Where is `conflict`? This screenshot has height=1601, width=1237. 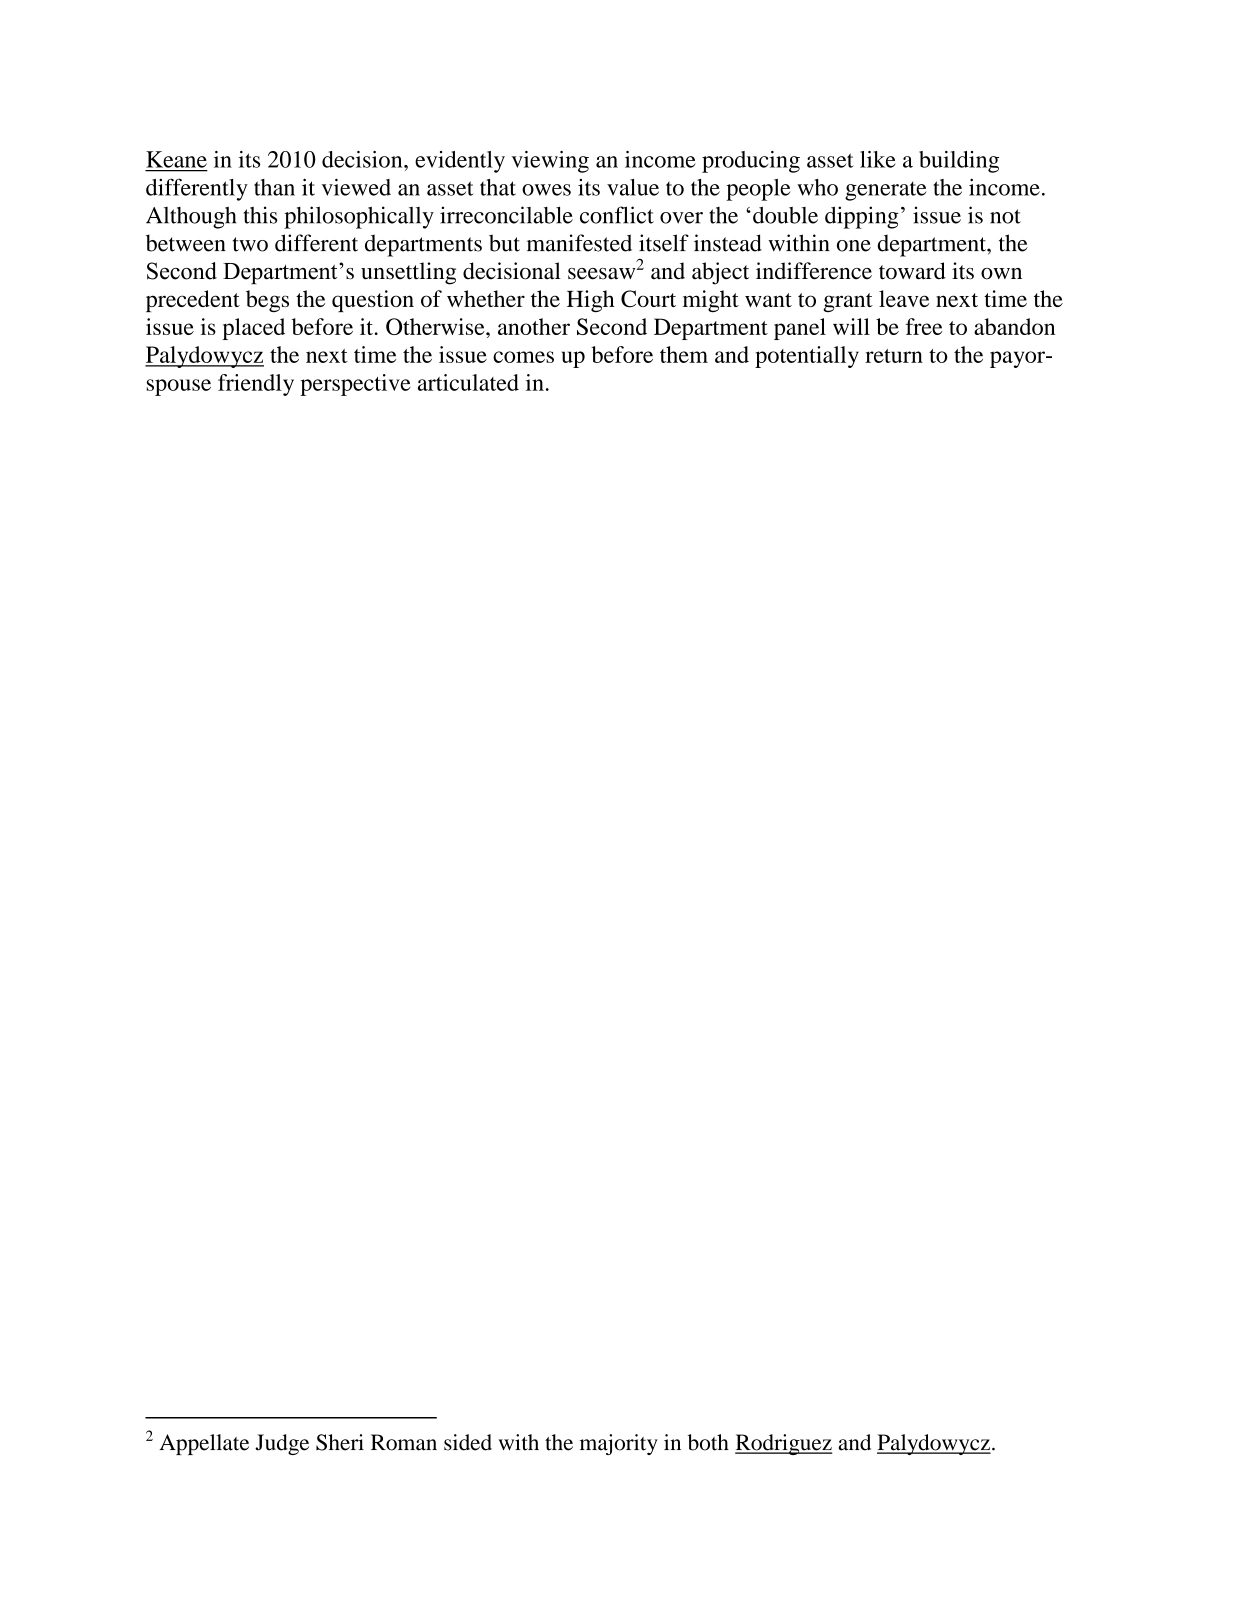 conflict is located at coordinates (617, 215).
